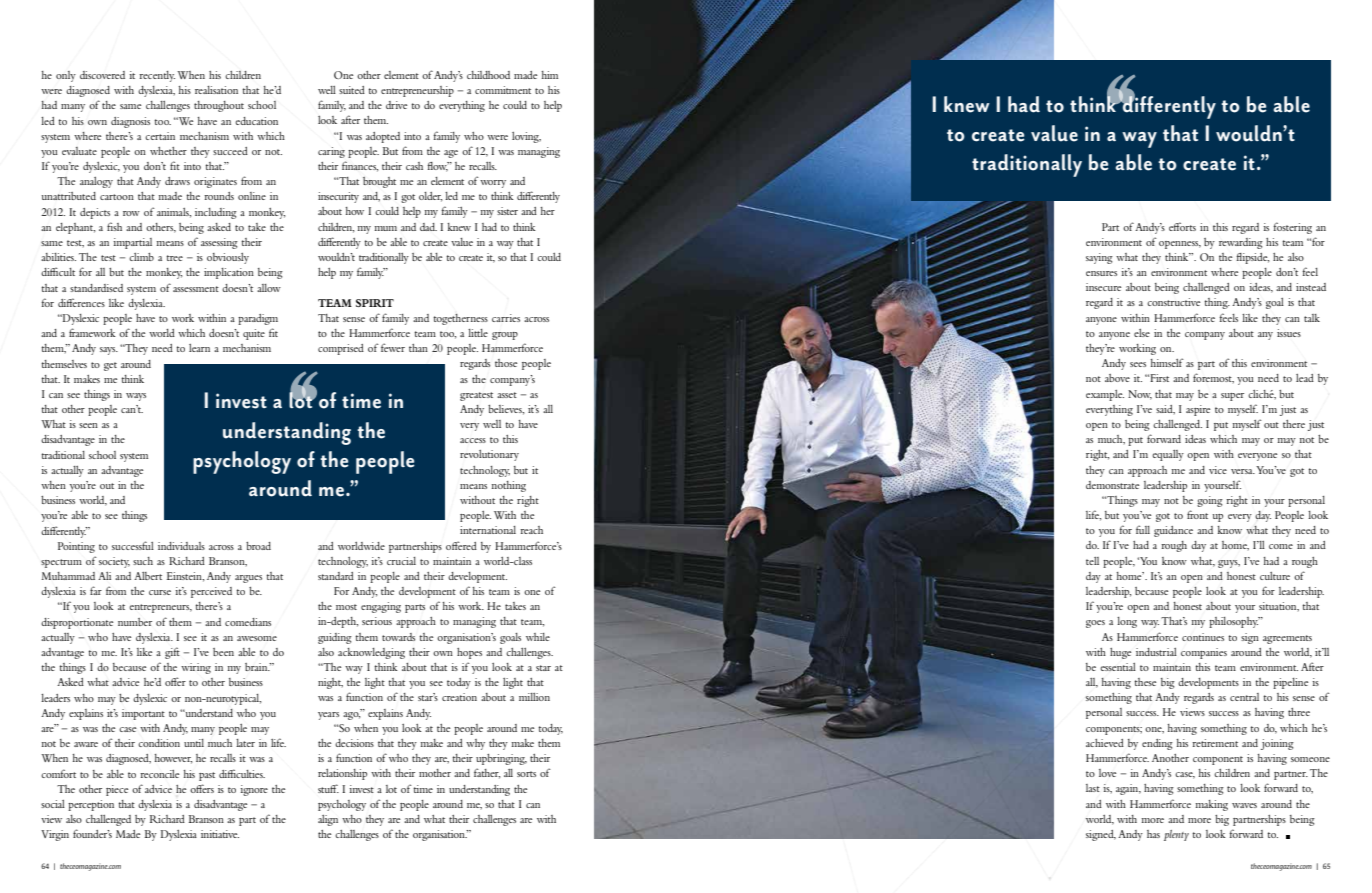  I want to click on argues, so click(248, 579).
